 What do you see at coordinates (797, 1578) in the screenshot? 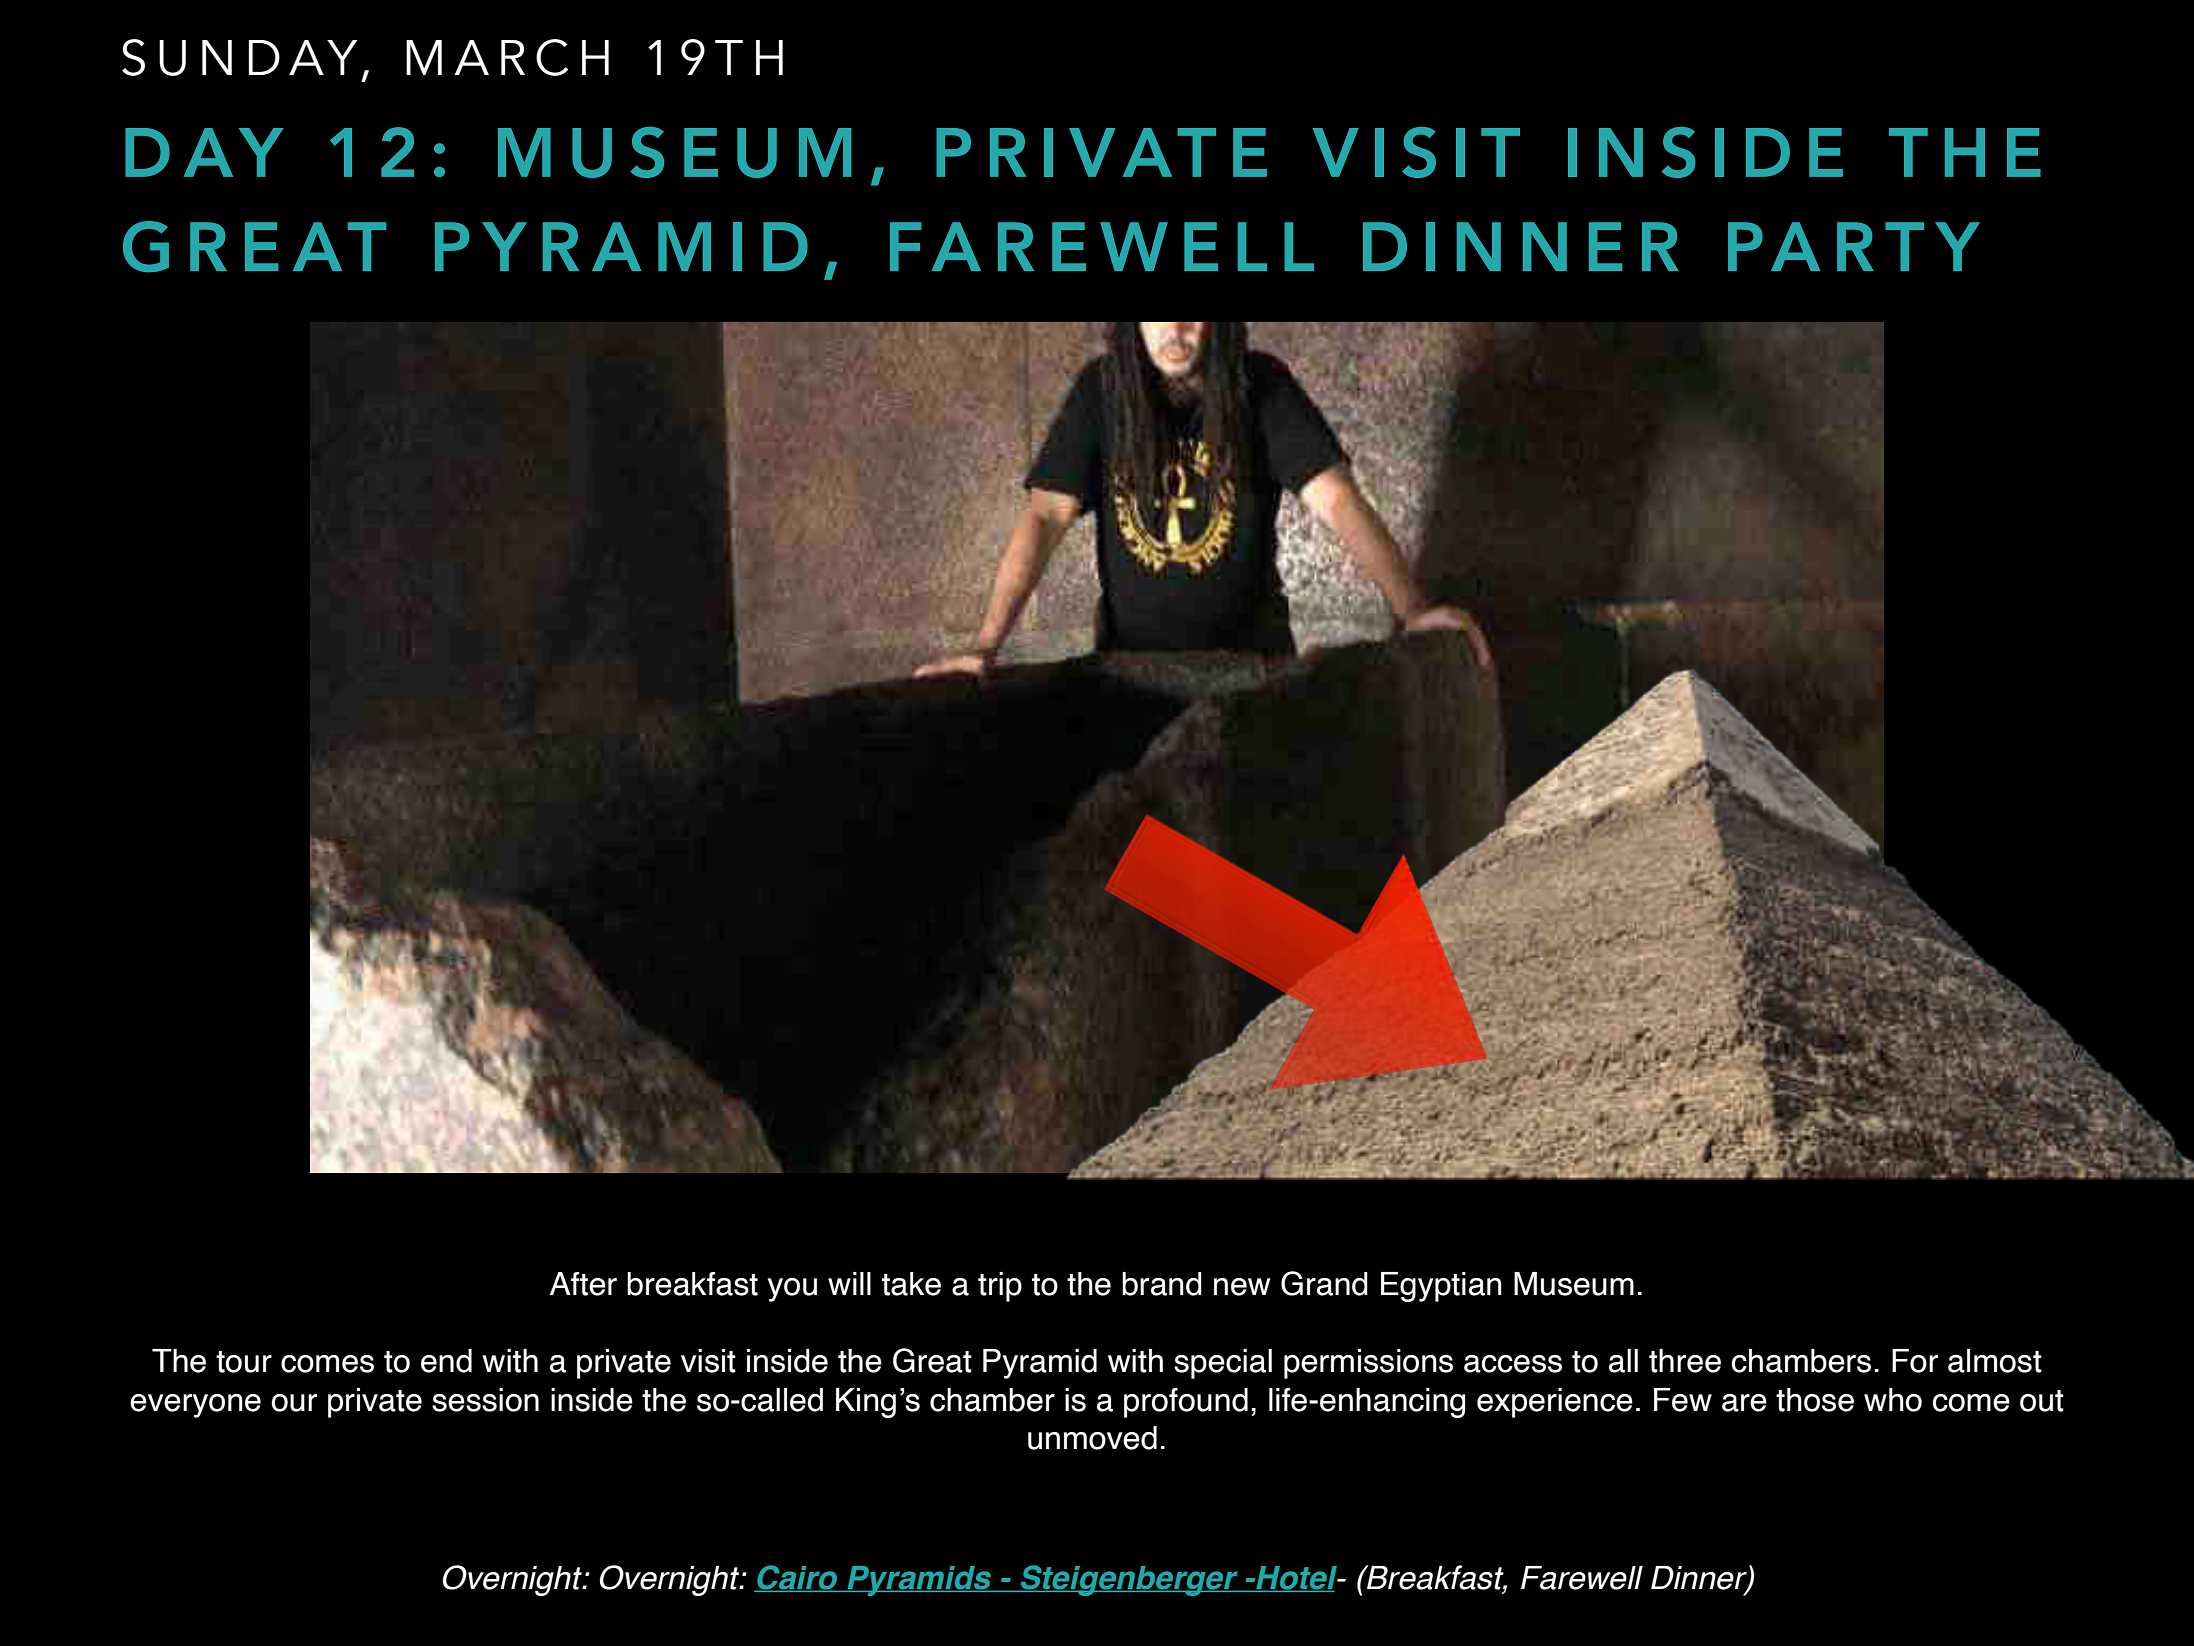
I see `Cairo` at bounding box center [797, 1578].
